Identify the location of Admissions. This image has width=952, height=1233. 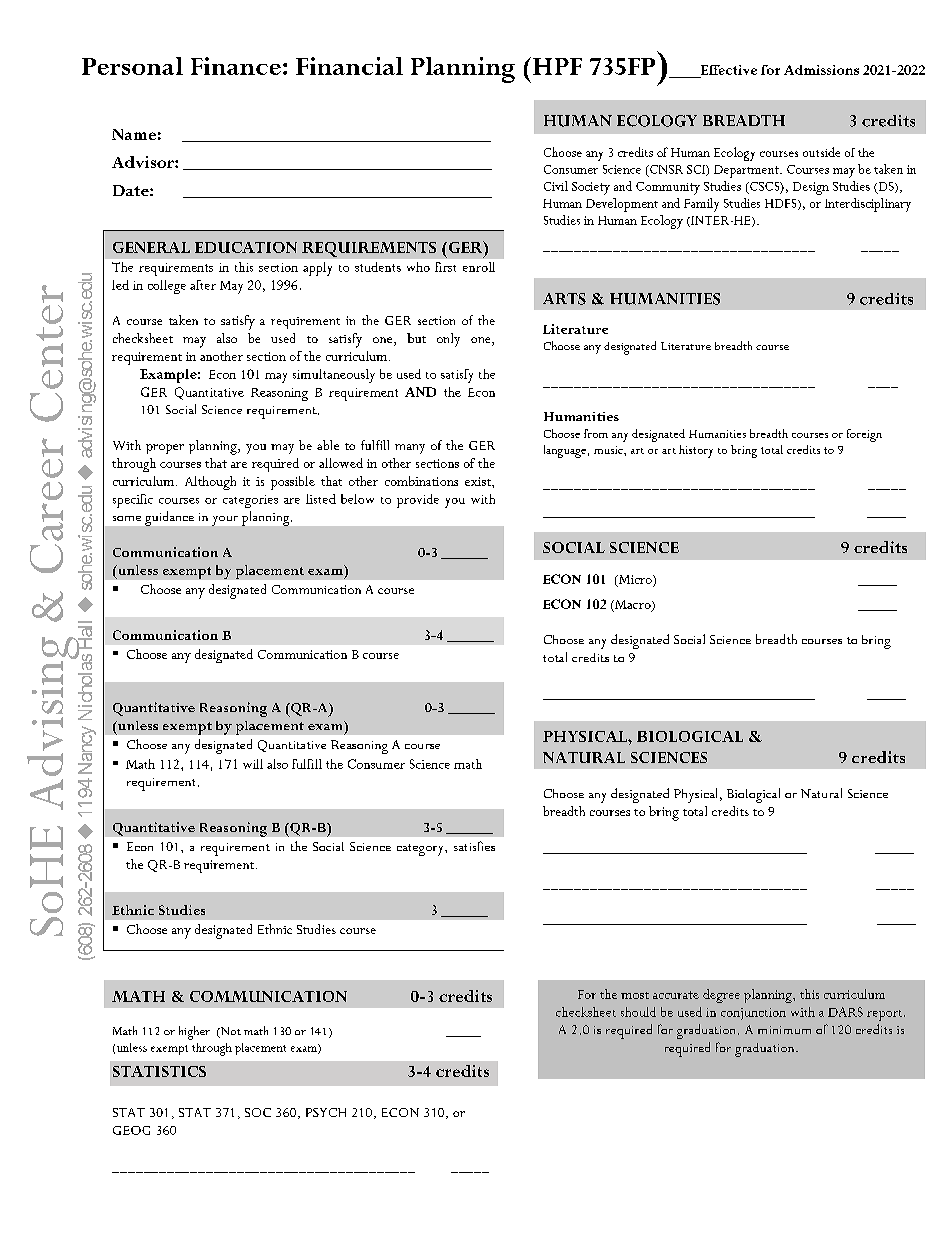
(821, 70).
